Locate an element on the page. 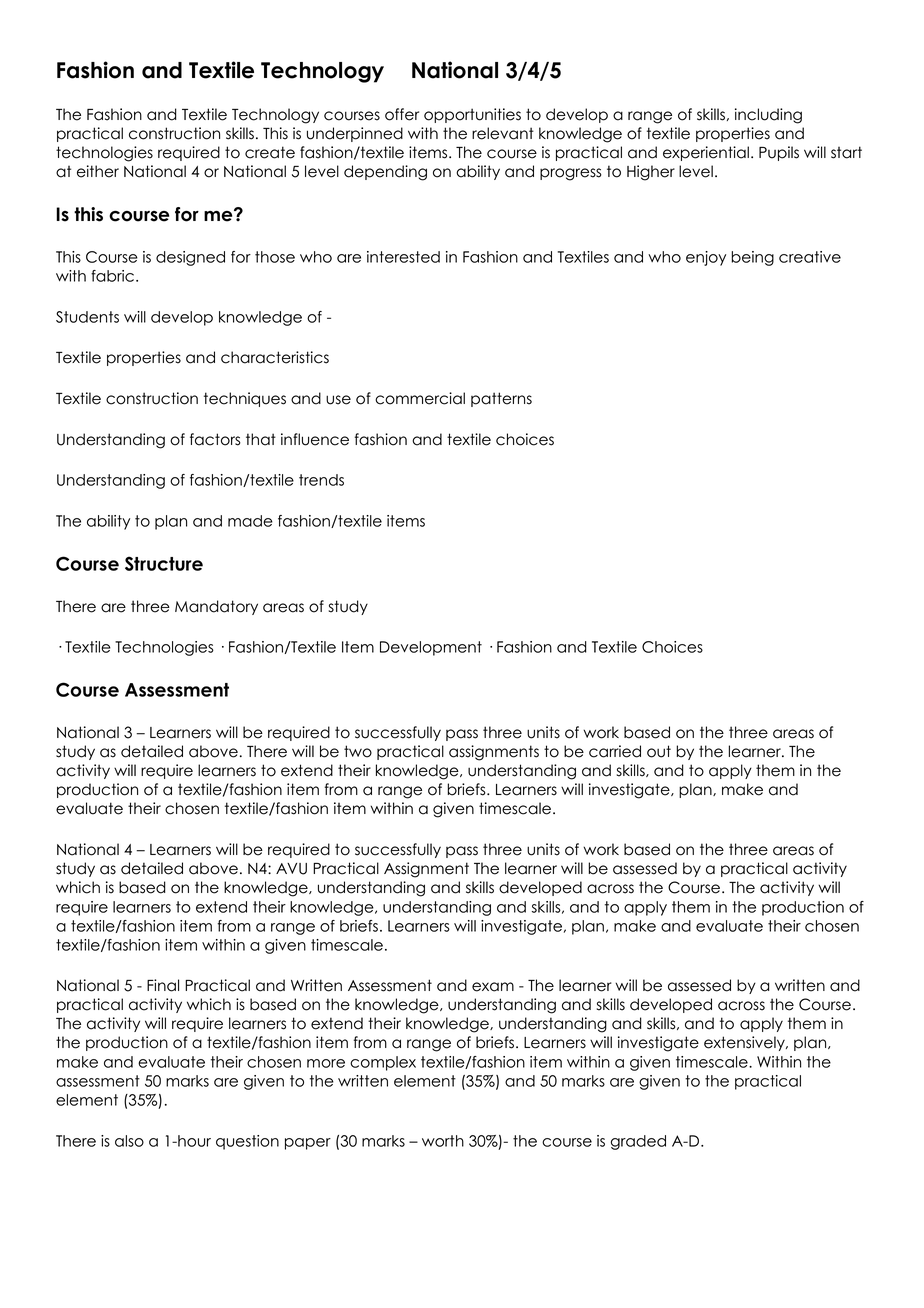 This image has width=924, height=1308. relevant is located at coordinates (503, 133).
